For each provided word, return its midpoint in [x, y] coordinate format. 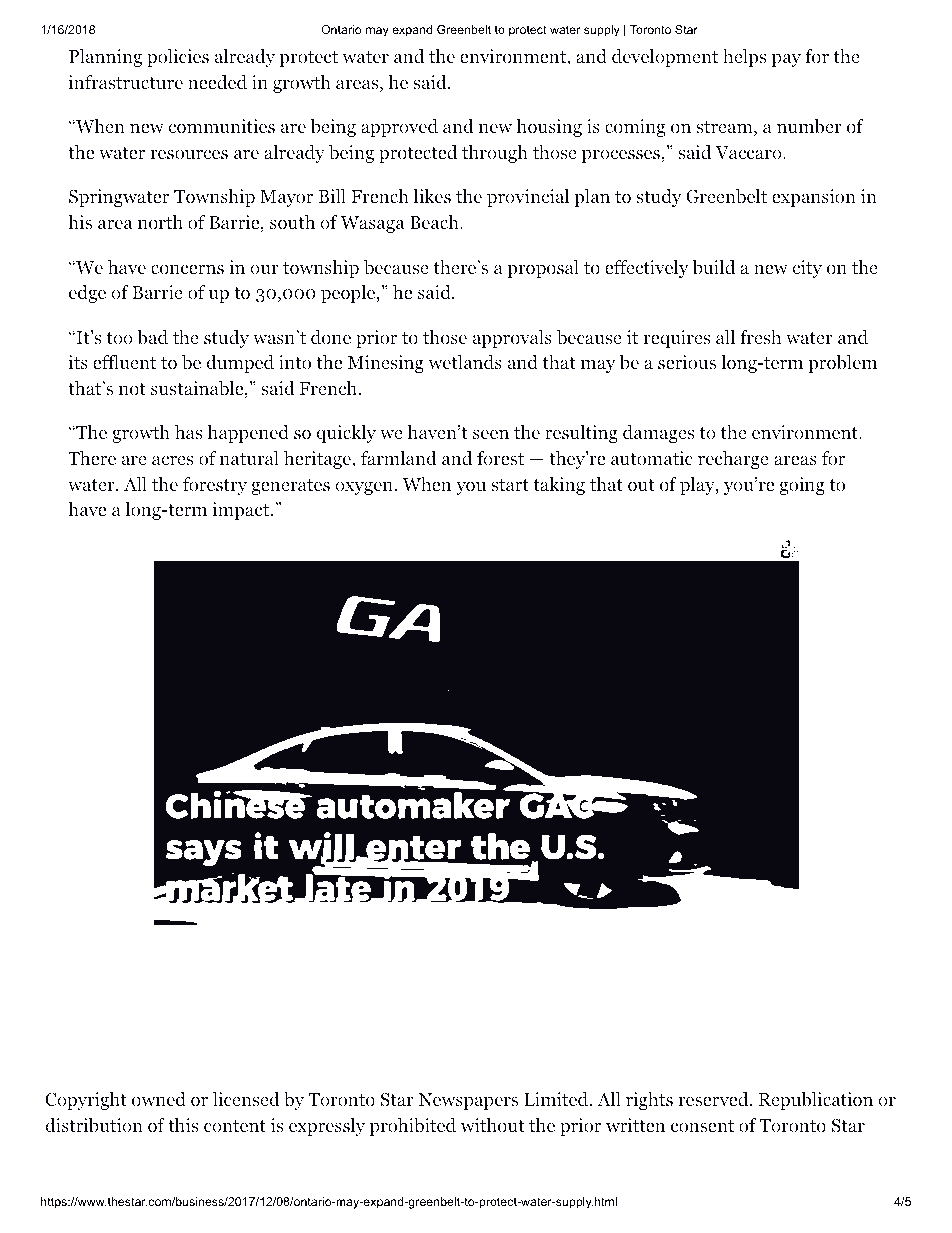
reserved [713, 1099]
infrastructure [126, 82]
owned [159, 1099]
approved [399, 128]
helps [745, 58]
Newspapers [468, 1101]
